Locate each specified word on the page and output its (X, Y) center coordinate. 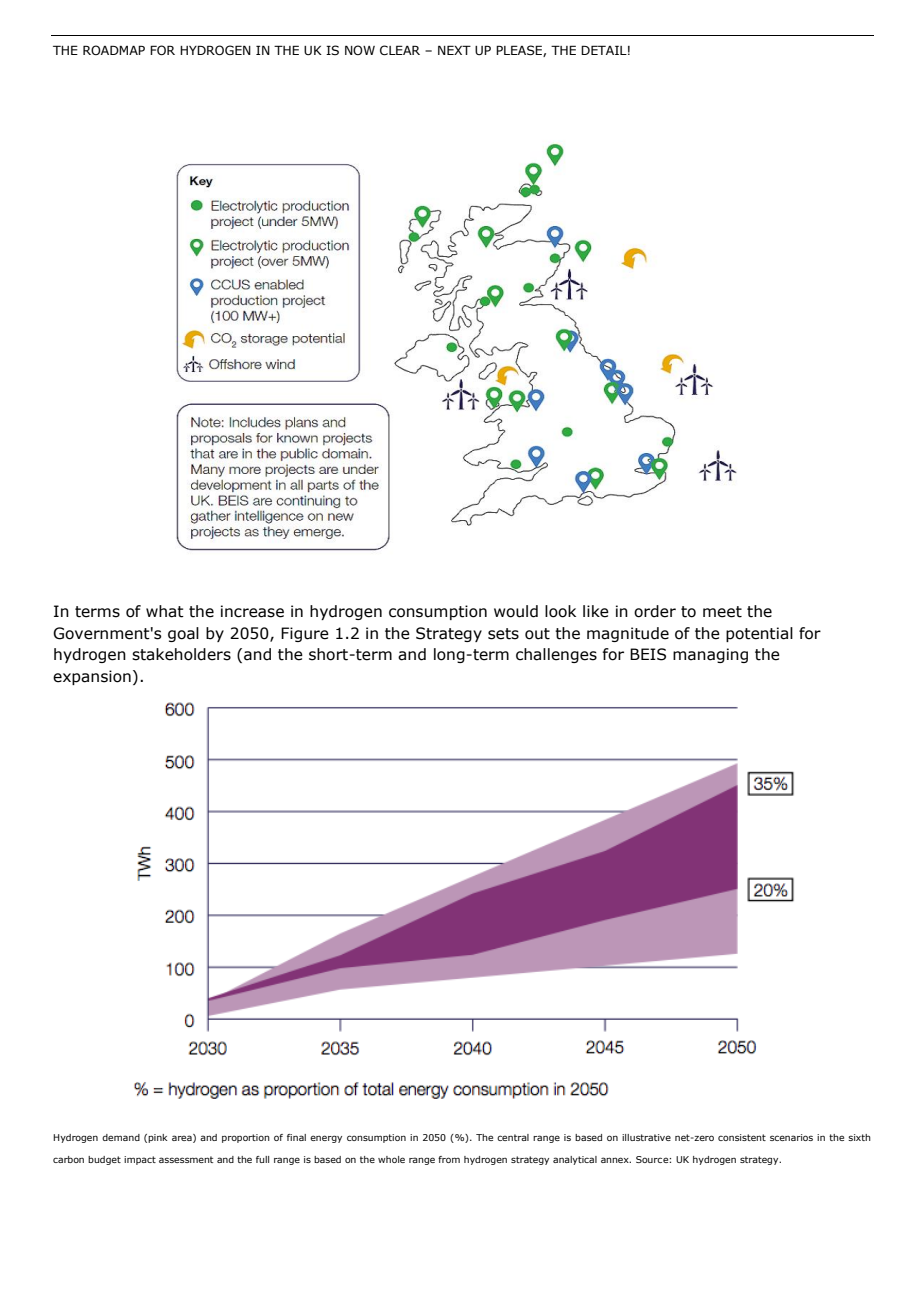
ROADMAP (114, 50)
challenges (556, 655)
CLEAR (400, 50)
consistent (742, 1137)
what (165, 611)
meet (722, 612)
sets (503, 634)
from (449, 1159)
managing (710, 655)
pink (157, 1138)
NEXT (454, 50)
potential (759, 634)
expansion (92, 677)
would (516, 611)
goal (183, 634)
